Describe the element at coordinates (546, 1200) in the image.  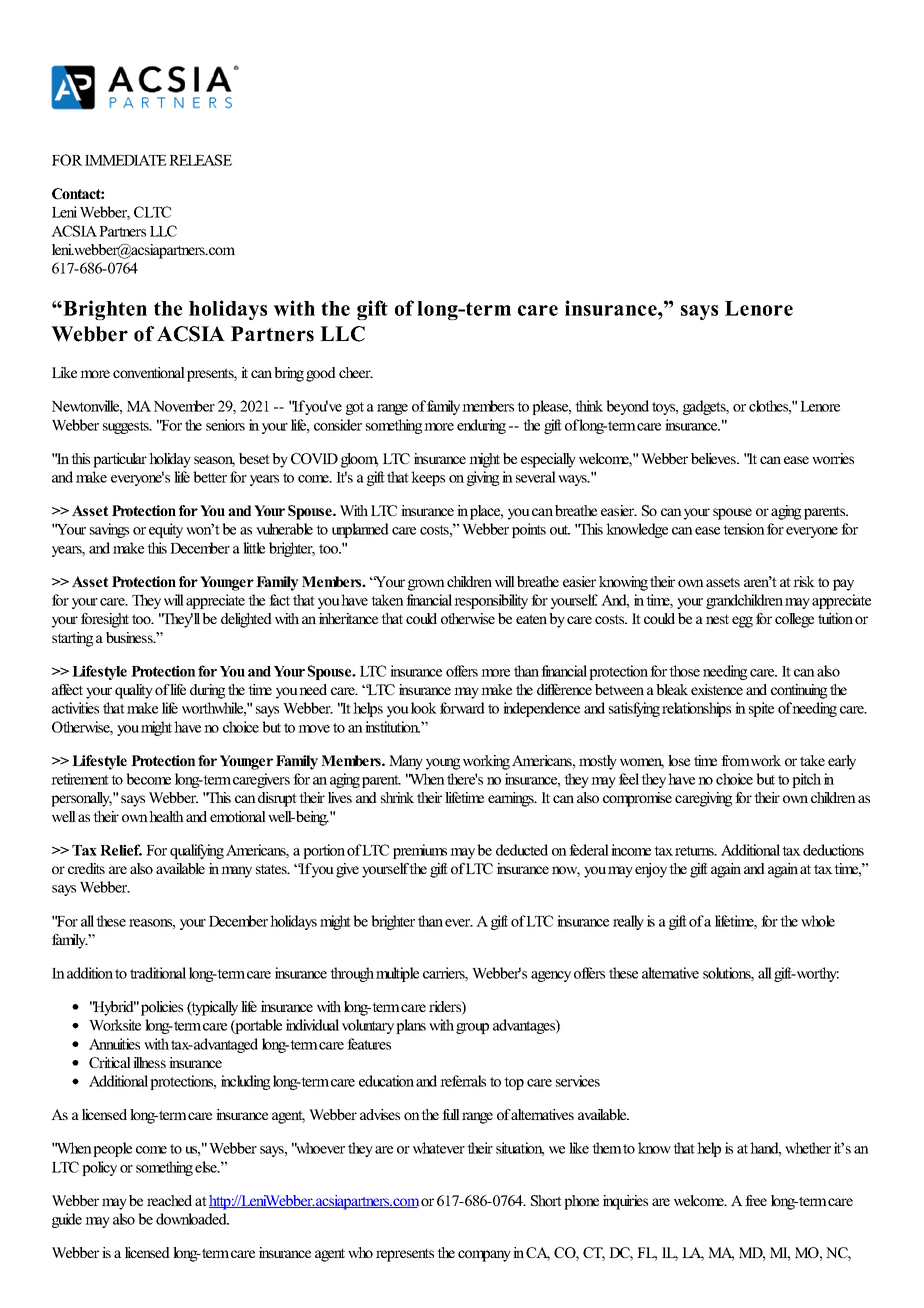
I see `Short` at that location.
